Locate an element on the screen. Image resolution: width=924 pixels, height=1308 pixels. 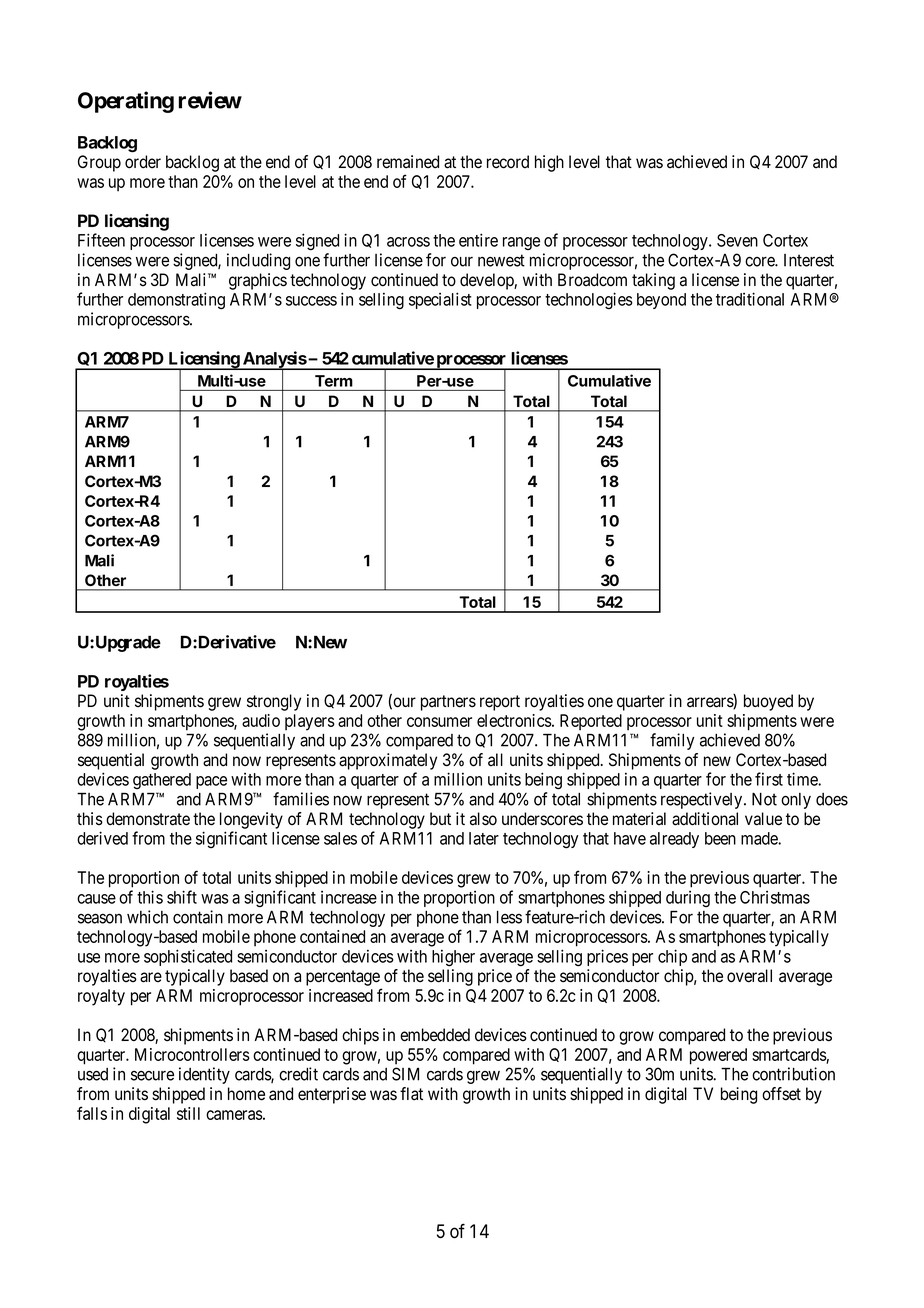
specialist is located at coordinates (440, 300).
